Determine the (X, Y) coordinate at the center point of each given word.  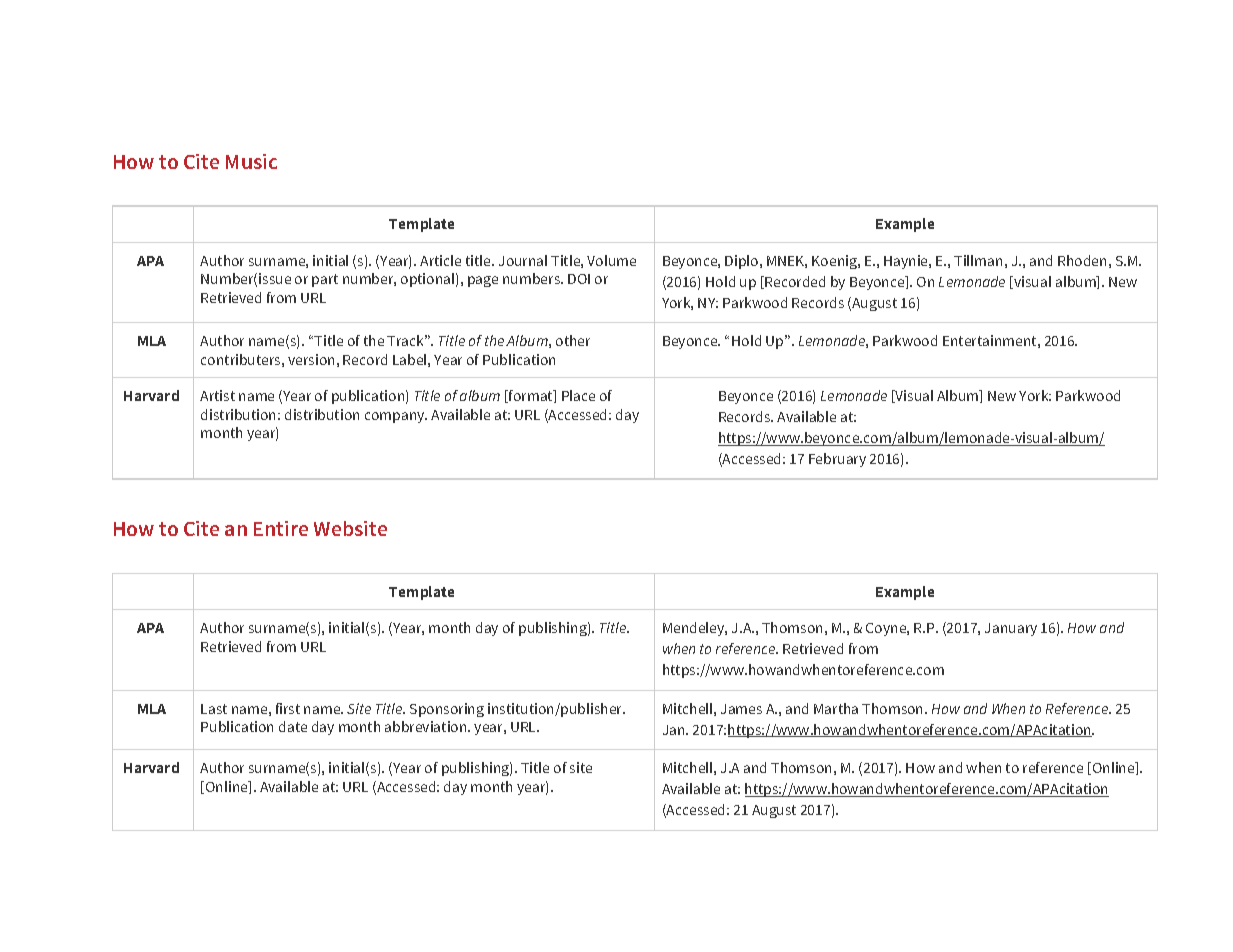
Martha (836, 708)
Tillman (978, 260)
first (288, 708)
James (741, 709)
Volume (611, 260)
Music (251, 161)
